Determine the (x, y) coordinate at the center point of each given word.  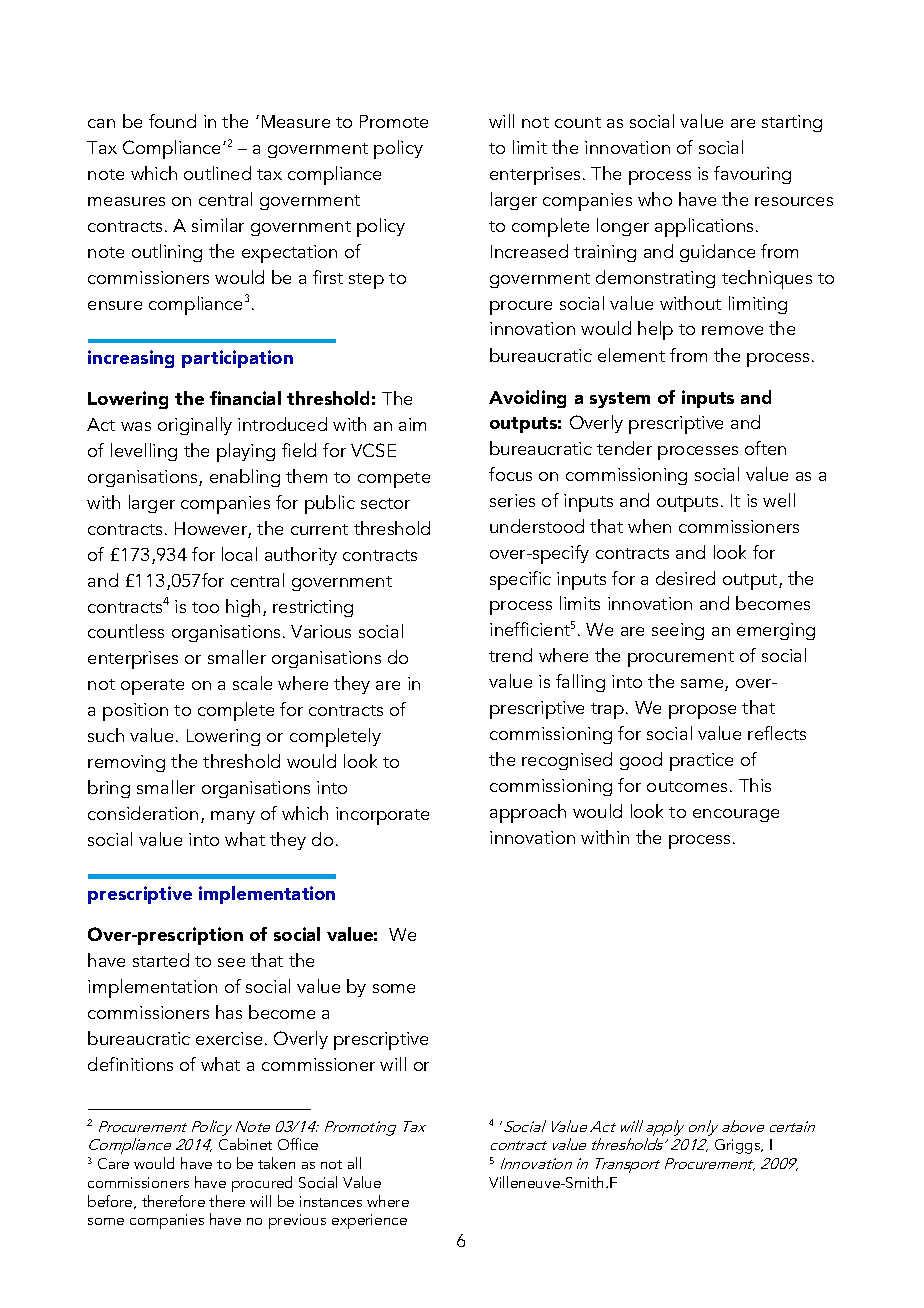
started (161, 960)
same (703, 685)
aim (412, 424)
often (765, 448)
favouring (752, 175)
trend (510, 655)
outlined (217, 173)
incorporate (382, 816)
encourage (736, 815)
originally (195, 426)
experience (369, 1221)
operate (152, 687)
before (111, 1202)
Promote (394, 121)
